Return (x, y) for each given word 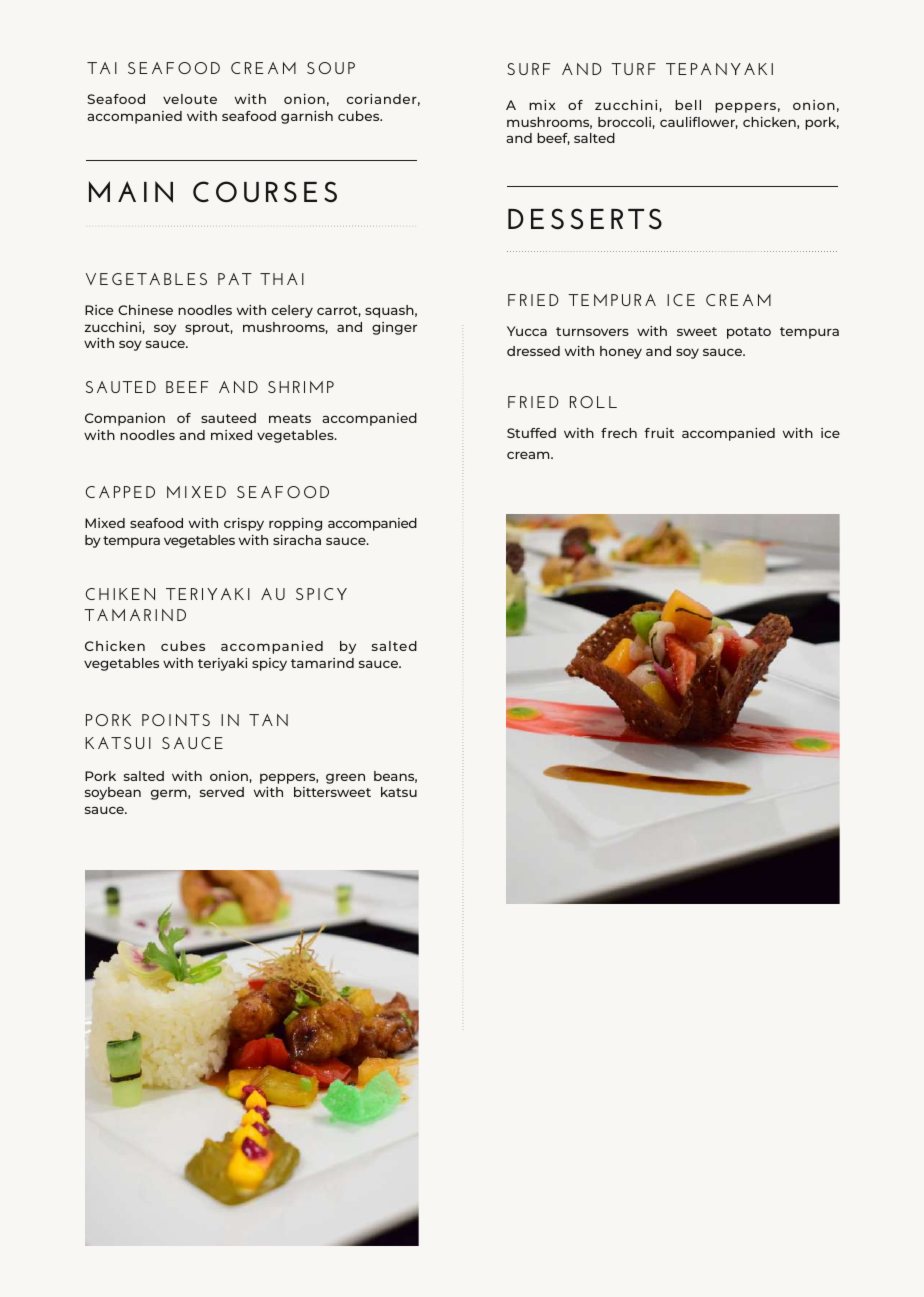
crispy (244, 524)
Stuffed (531, 433)
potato (749, 333)
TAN (268, 720)
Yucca (527, 331)
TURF (633, 69)
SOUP (331, 68)
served (222, 792)
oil (303, 1068)
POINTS (176, 720)
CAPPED (120, 492)
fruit (659, 433)
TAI (102, 68)
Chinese (145, 310)
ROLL (593, 402)
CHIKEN (120, 594)
